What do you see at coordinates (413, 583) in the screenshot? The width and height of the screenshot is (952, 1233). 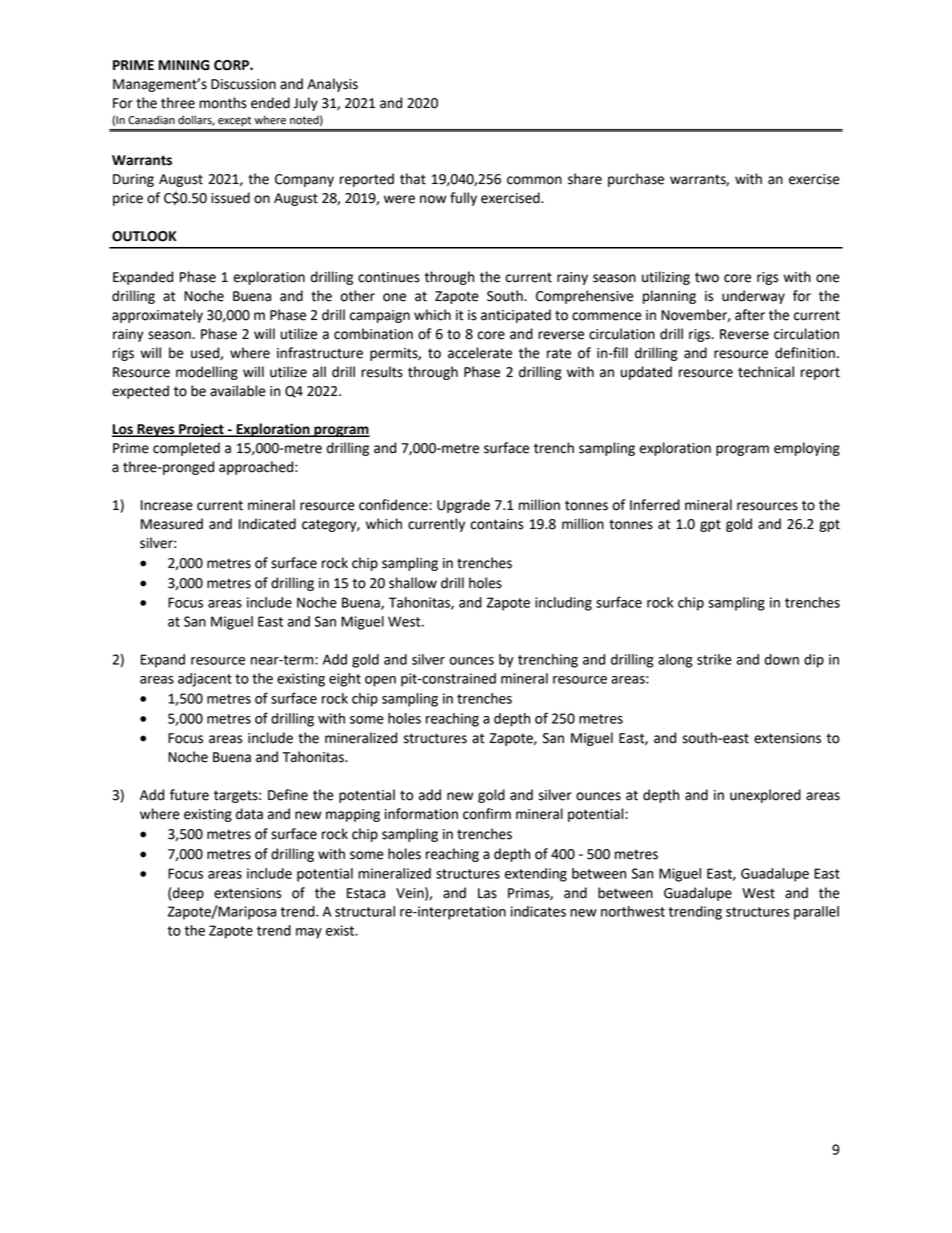 I see `shallow` at bounding box center [413, 583].
